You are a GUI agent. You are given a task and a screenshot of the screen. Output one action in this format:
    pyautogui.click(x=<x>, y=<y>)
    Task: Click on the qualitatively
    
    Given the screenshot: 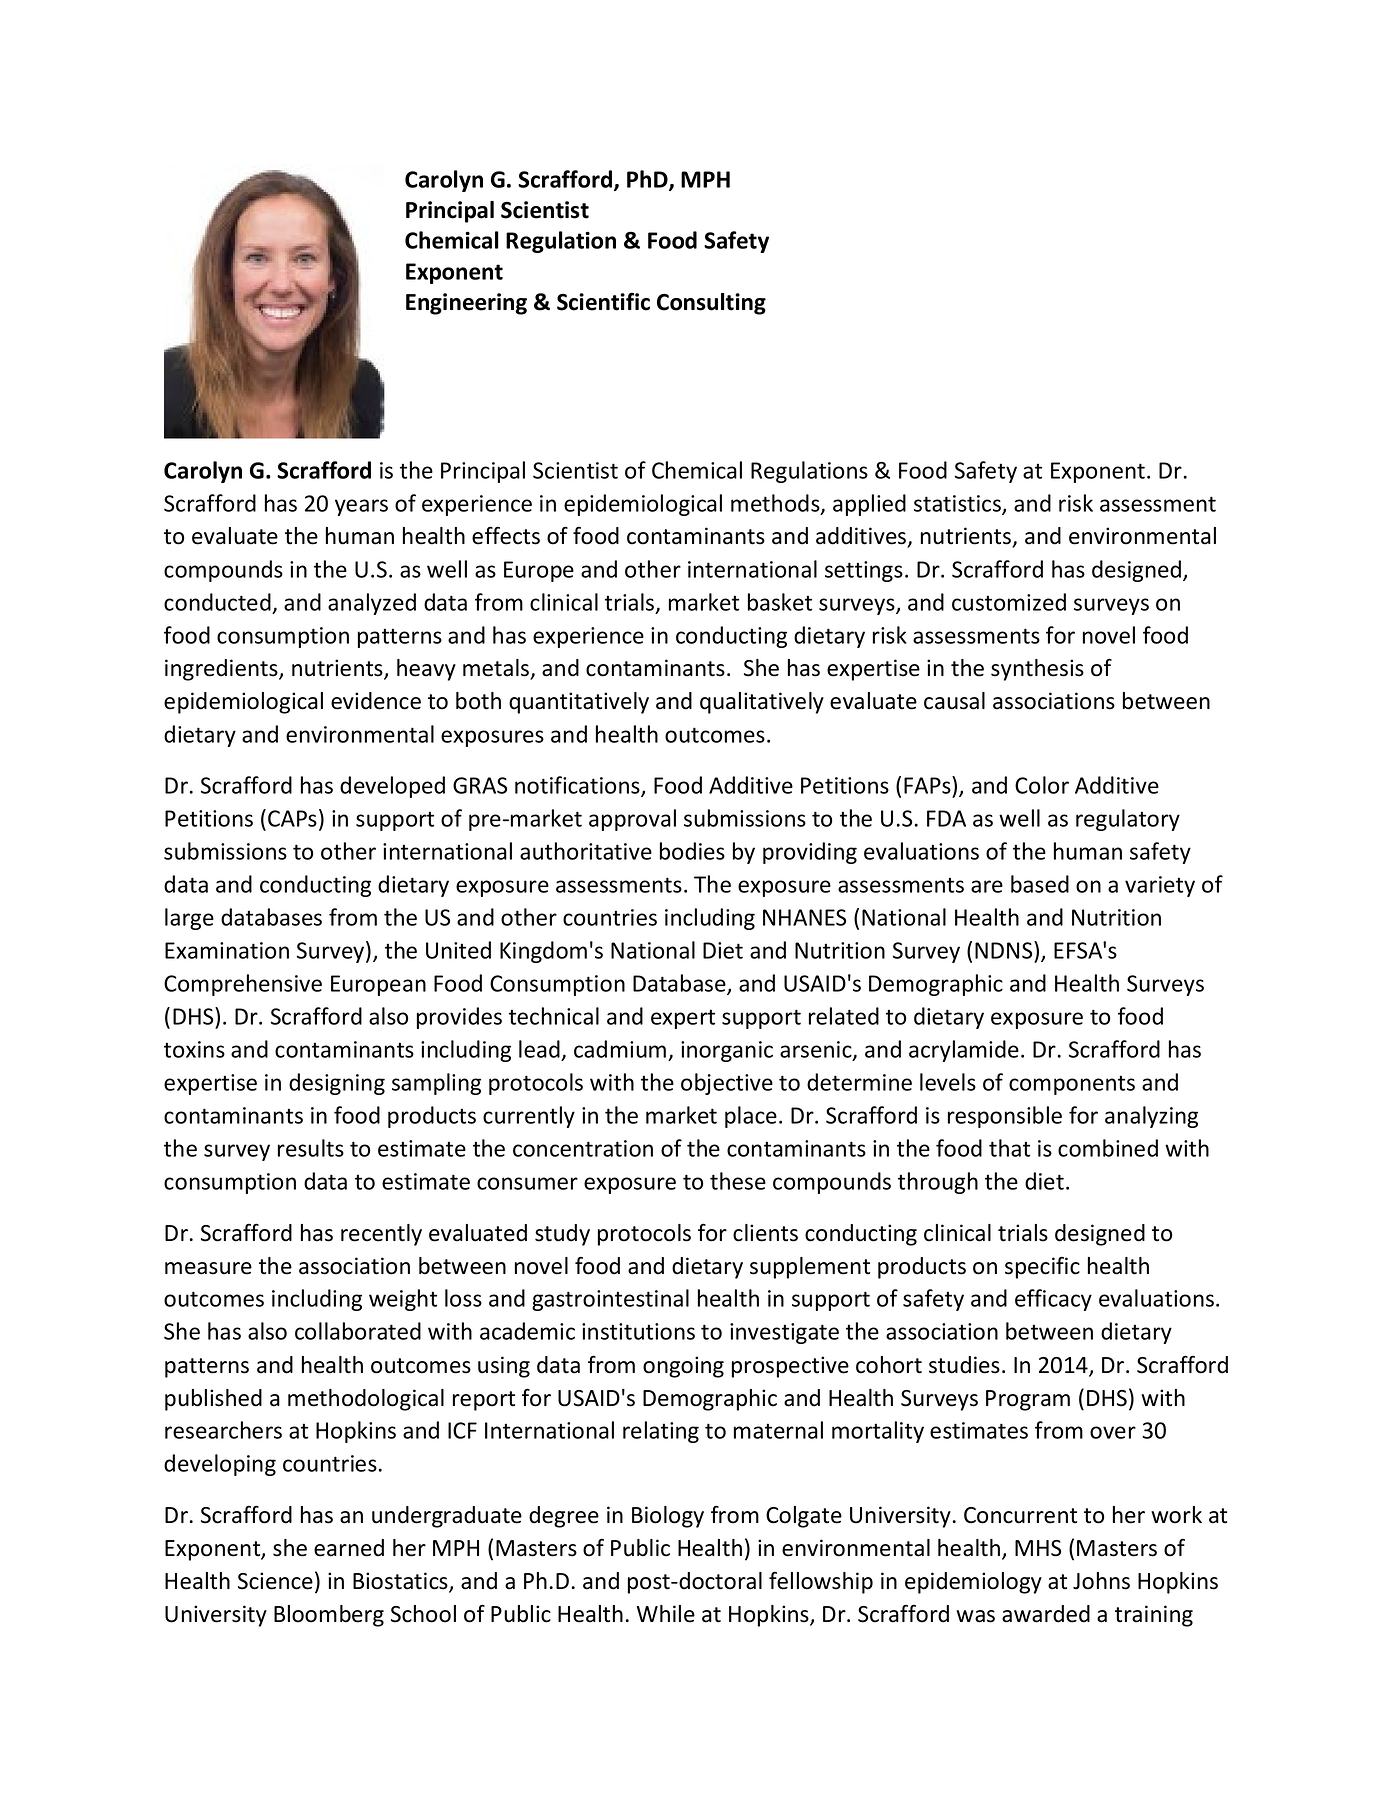 What is the action you would take?
    pyautogui.click(x=762, y=703)
